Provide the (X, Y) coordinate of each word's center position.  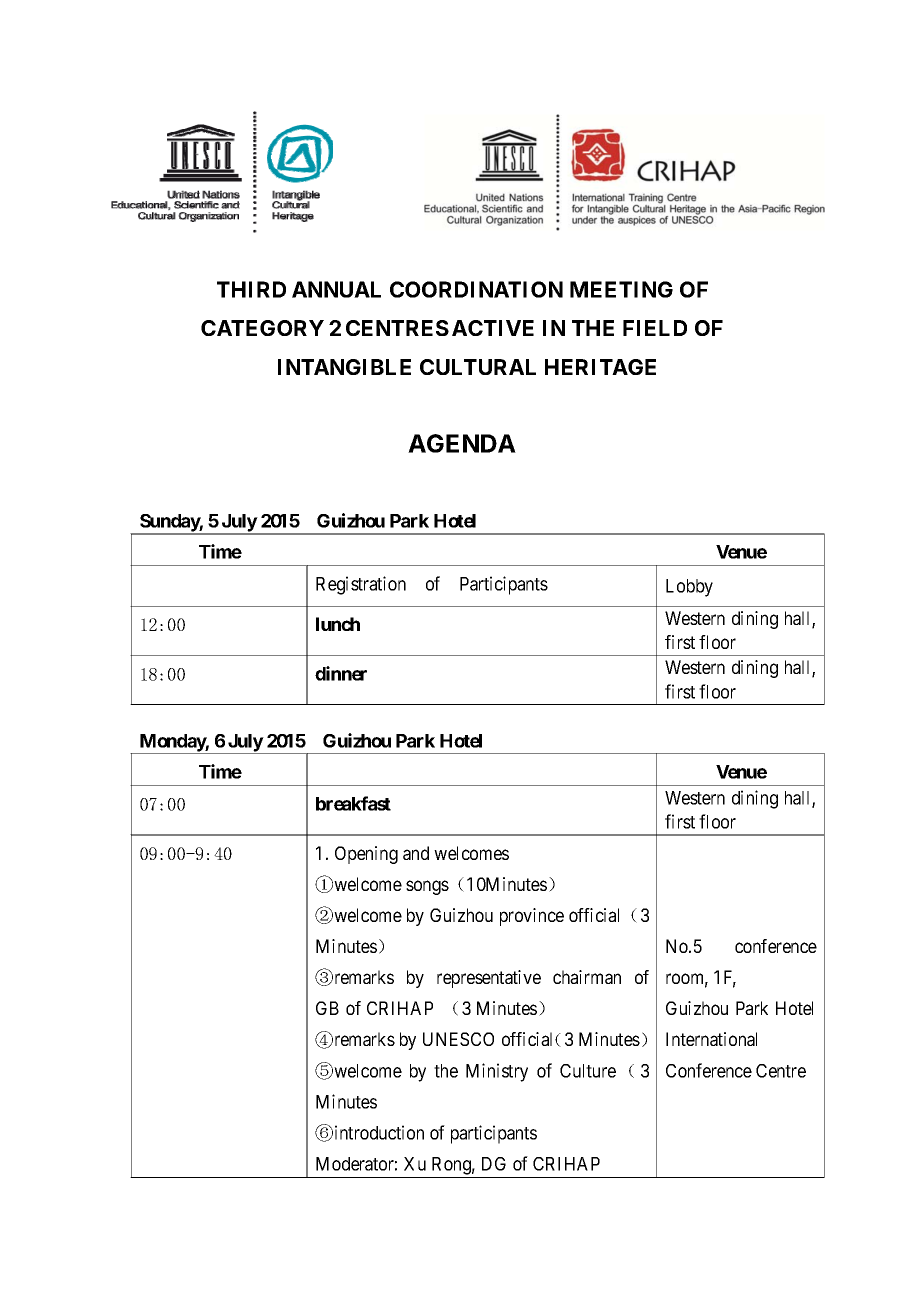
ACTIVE (493, 328)
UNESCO (458, 1039)
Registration (361, 585)
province (532, 917)
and (416, 853)
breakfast (353, 803)
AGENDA (462, 443)
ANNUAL (336, 289)
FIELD (655, 328)
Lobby (689, 588)
